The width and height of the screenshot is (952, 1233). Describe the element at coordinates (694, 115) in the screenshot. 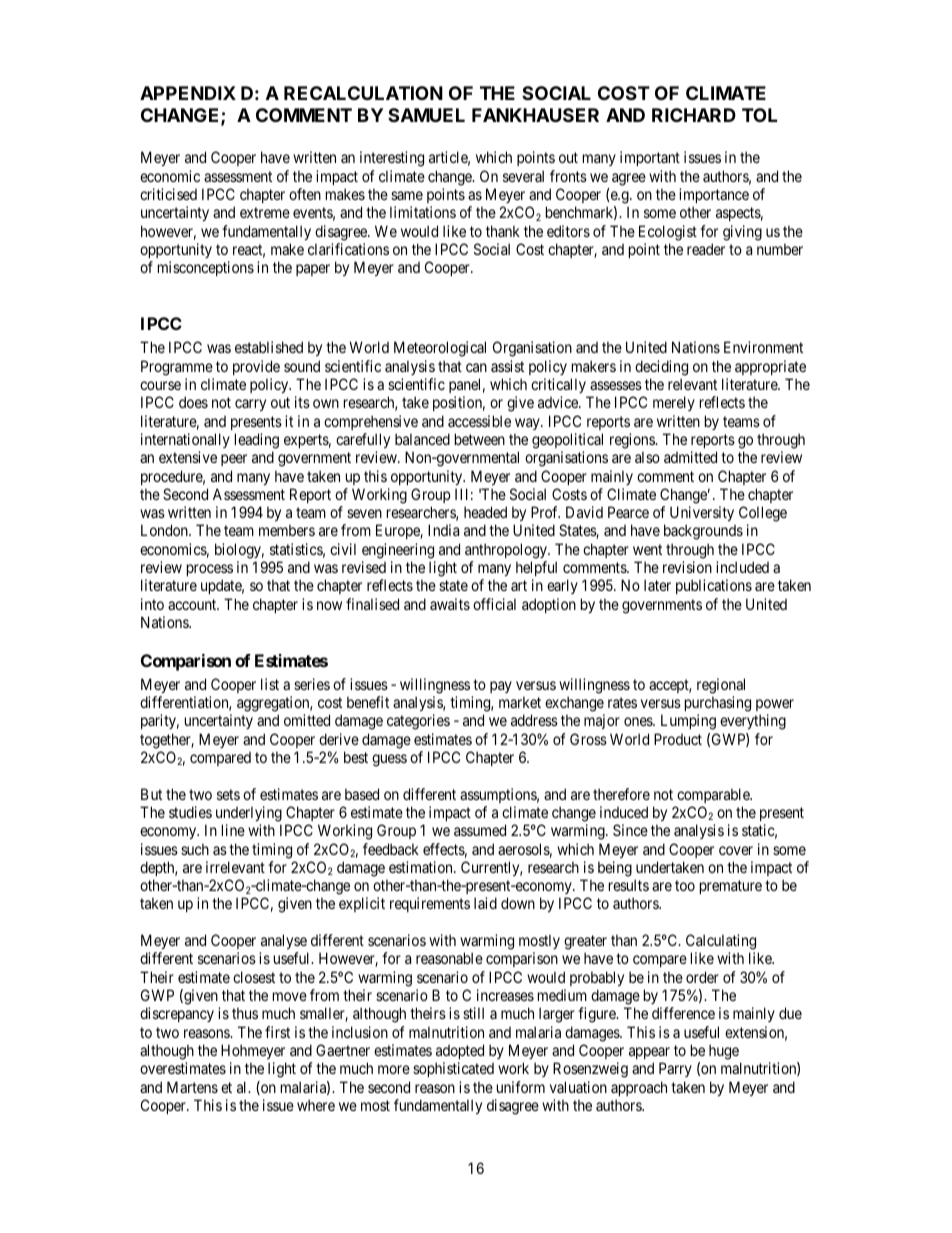

I see `RICHARD` at that location.
